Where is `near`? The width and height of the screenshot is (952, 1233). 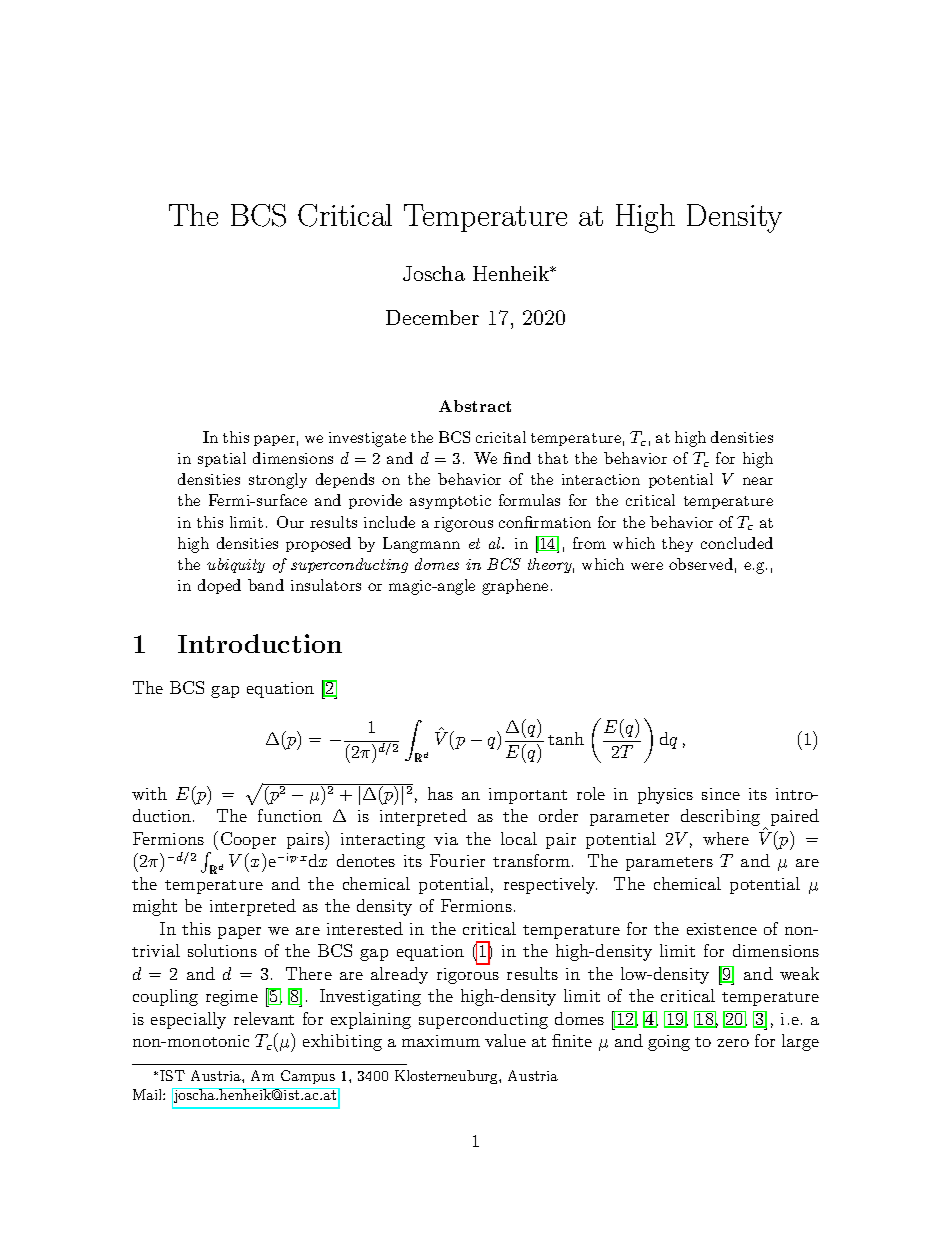 near is located at coordinates (758, 481).
